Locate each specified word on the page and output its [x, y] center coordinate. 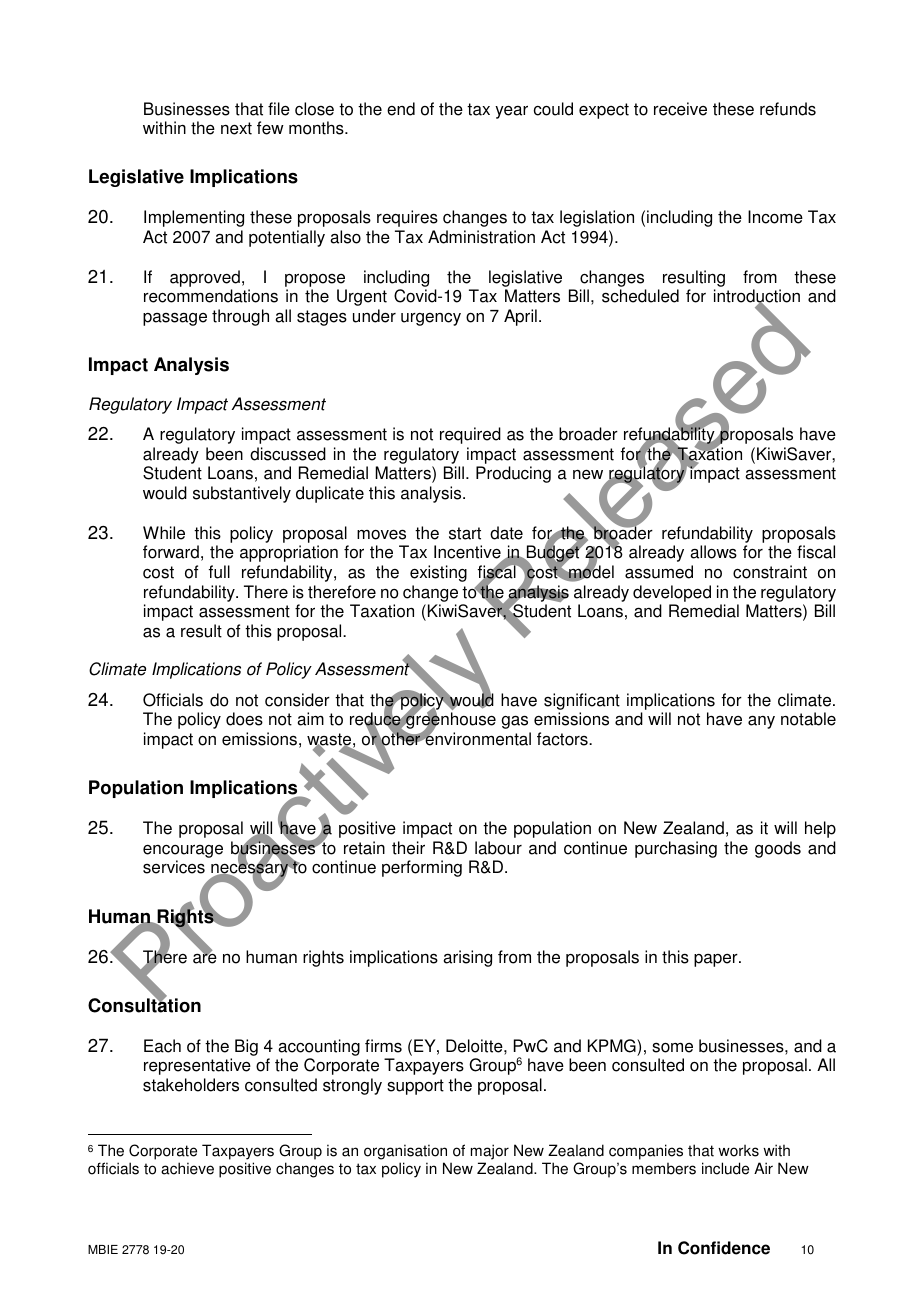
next [236, 128]
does [244, 719]
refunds [788, 109]
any [761, 722]
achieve [187, 1168]
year [511, 112]
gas [514, 722]
